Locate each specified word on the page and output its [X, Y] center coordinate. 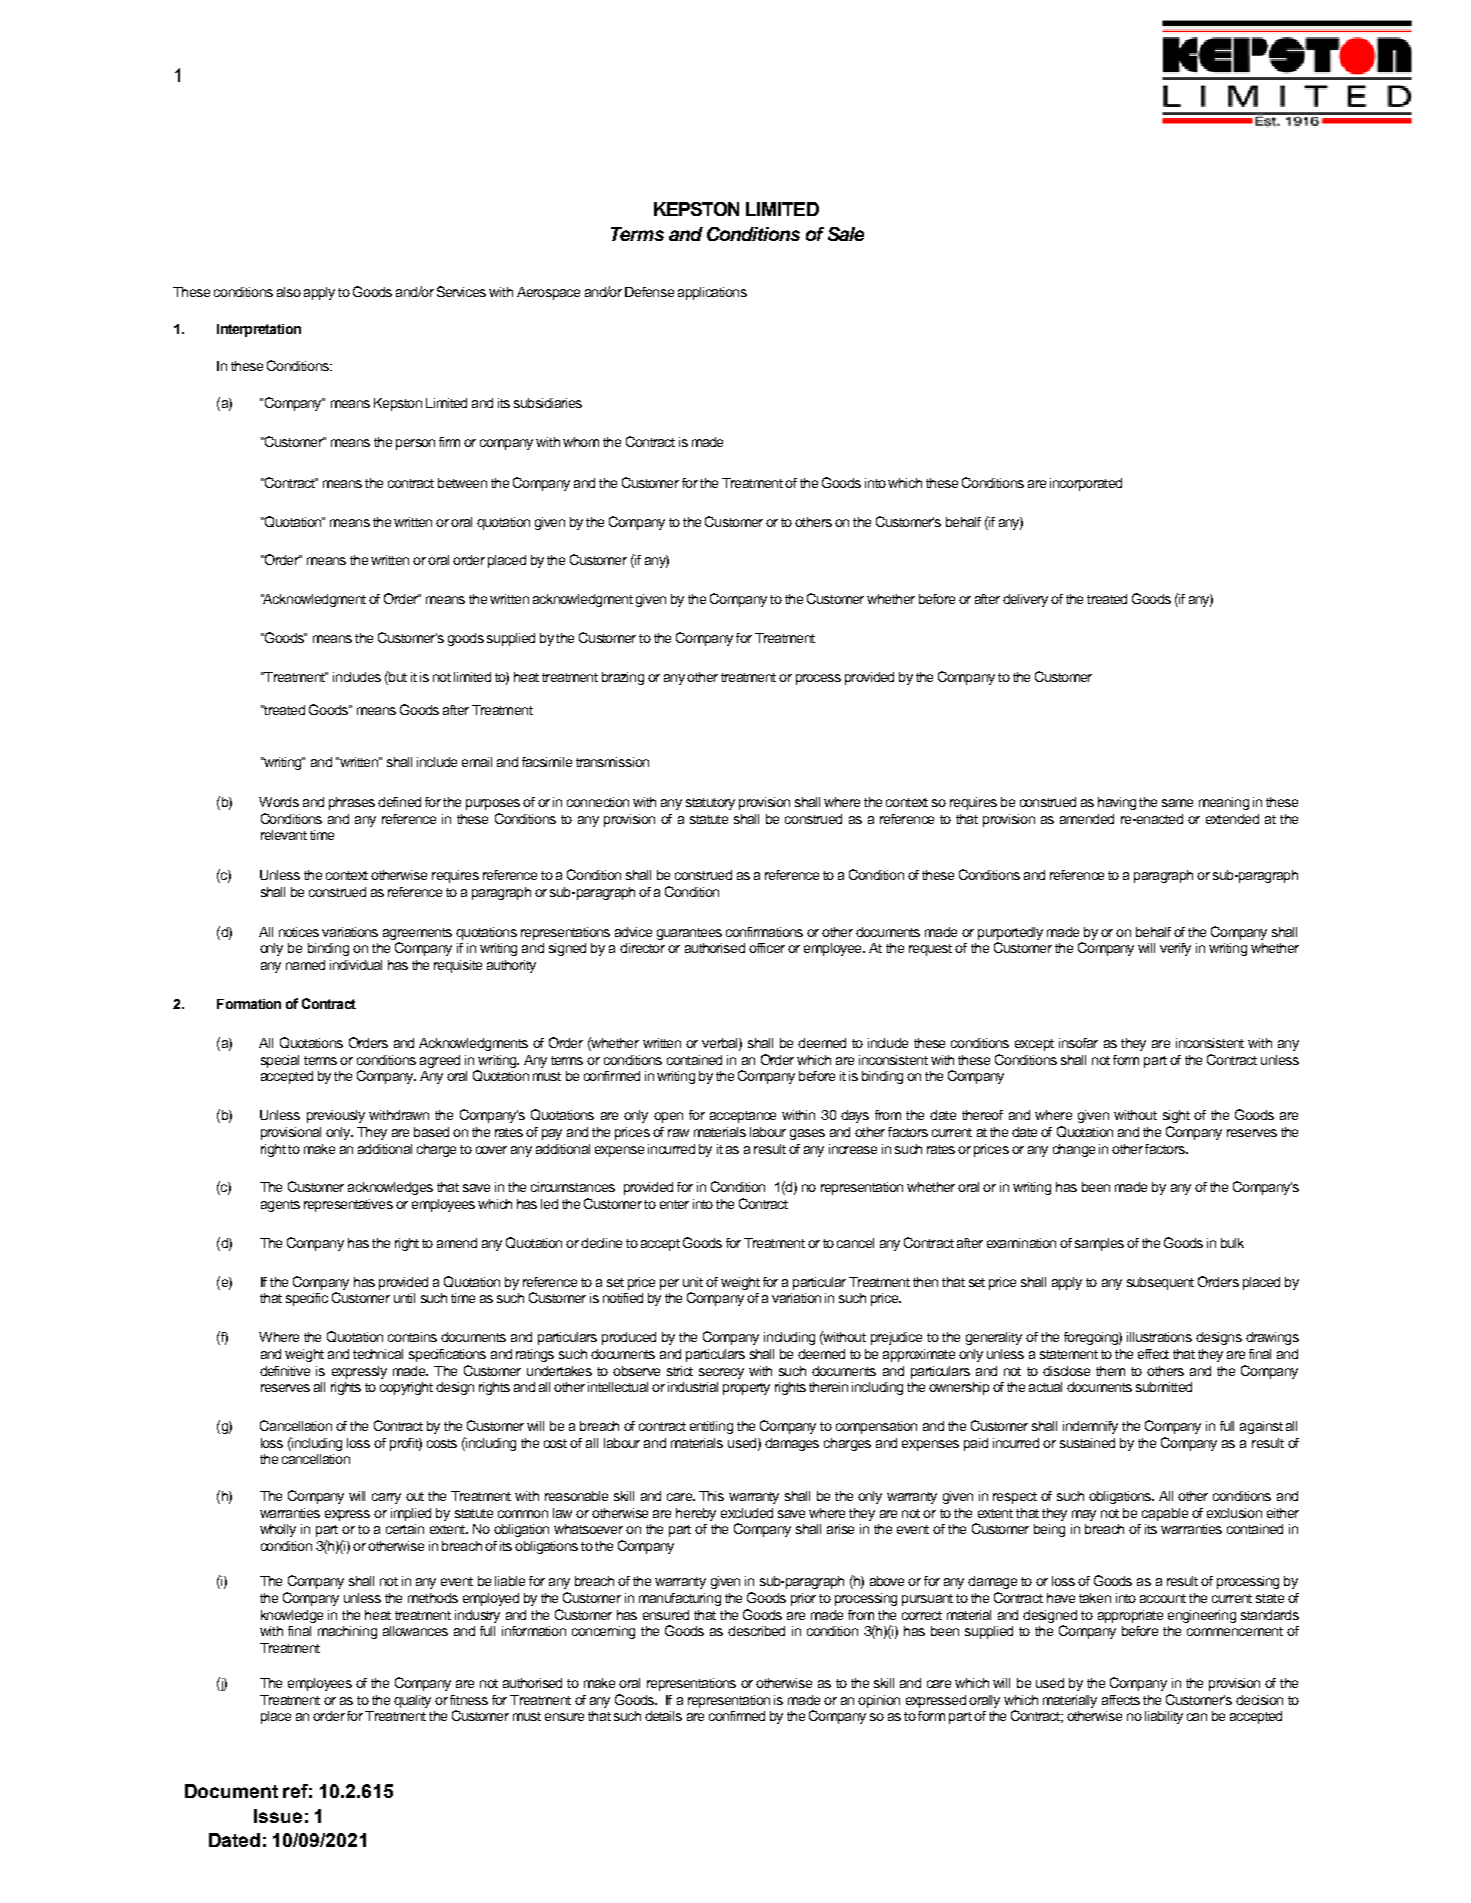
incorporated [1086, 484]
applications [712, 293]
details [663, 1716]
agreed [440, 1061]
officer [767, 948]
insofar [1078, 1043]
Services [461, 291]
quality [412, 1701]
